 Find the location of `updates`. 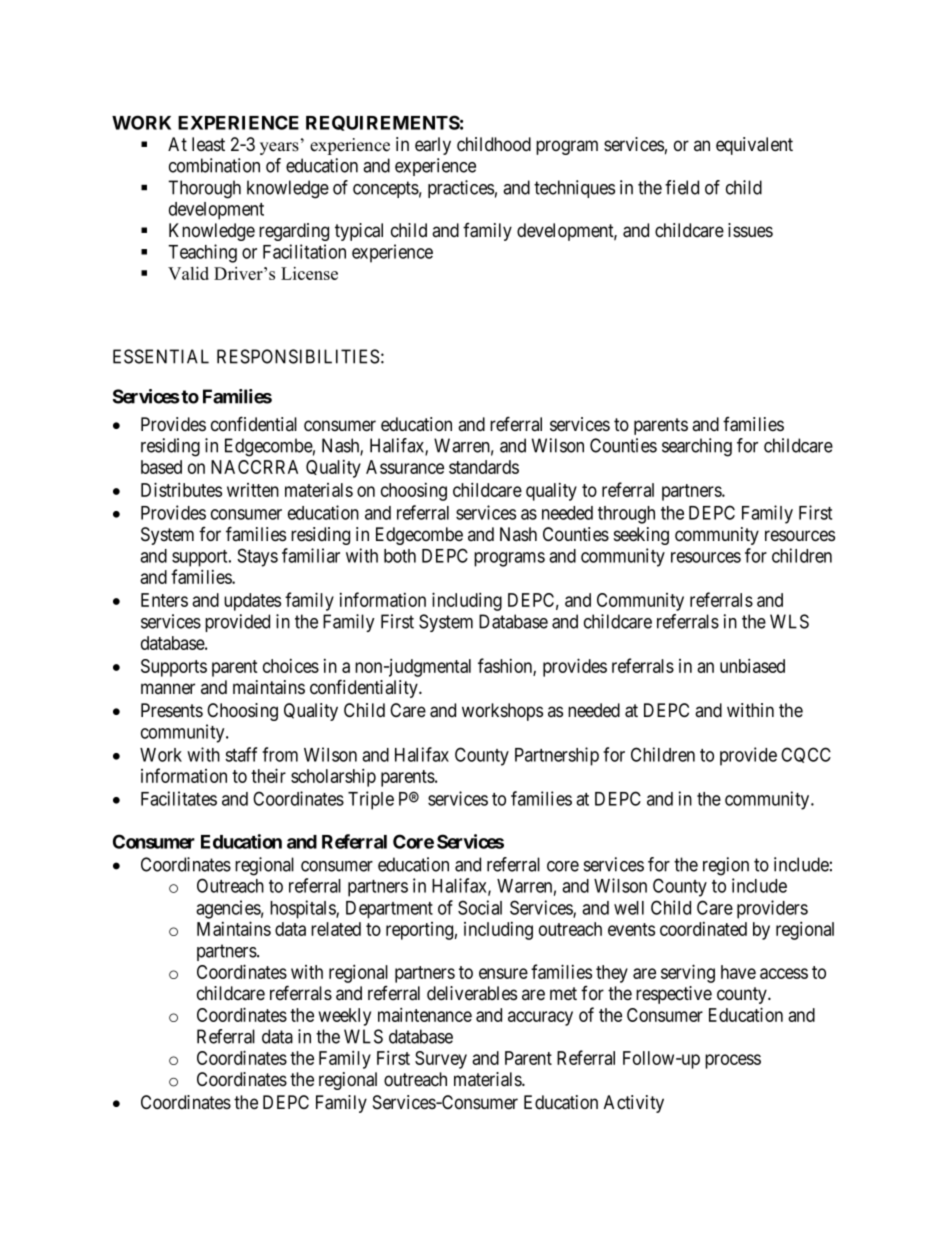

updates is located at coordinates (252, 602).
